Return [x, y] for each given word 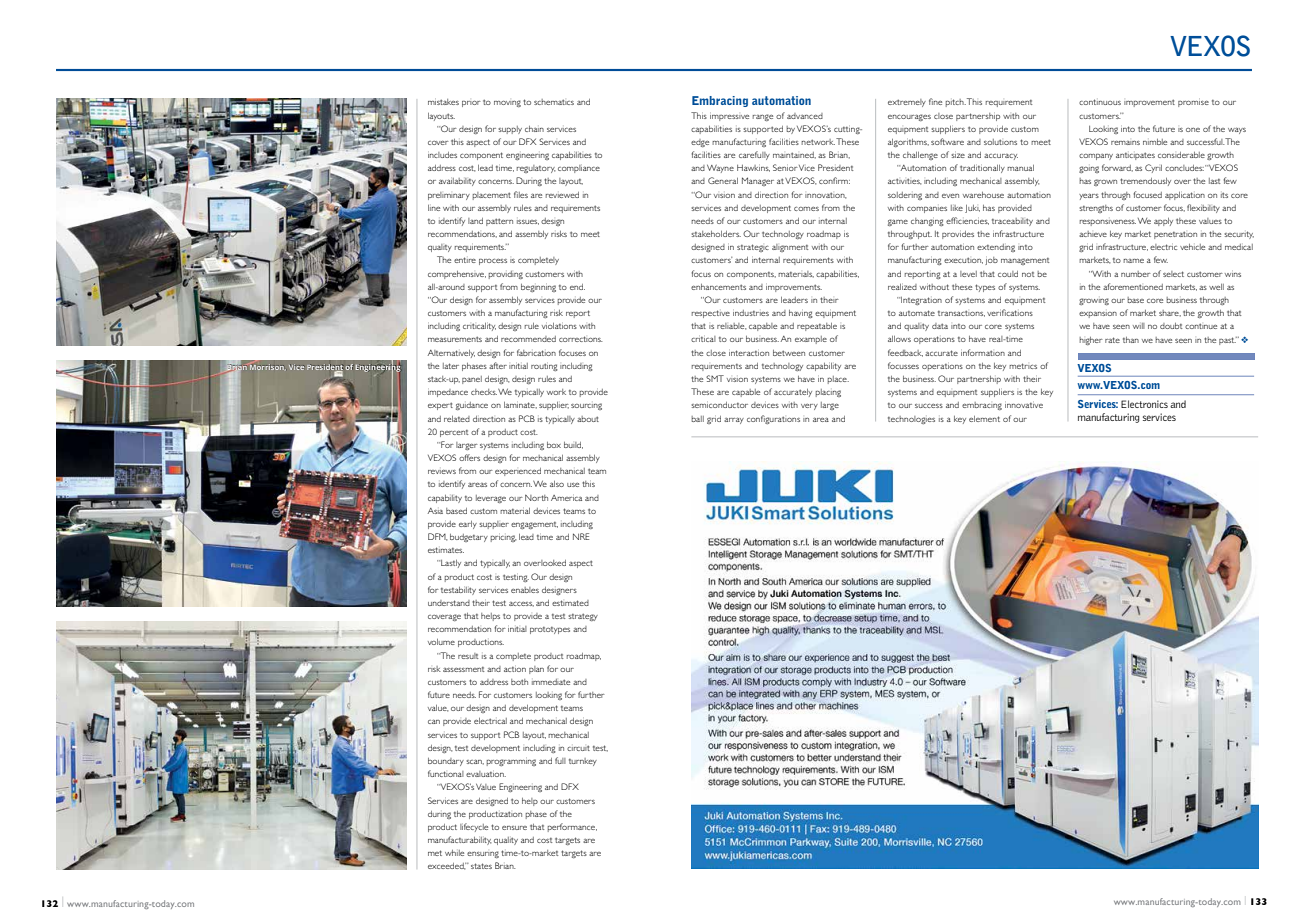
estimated [570, 603]
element [984, 419]
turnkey [583, 762]
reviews [442, 472]
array [734, 420]
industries [751, 313]
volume [441, 642]
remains [1125, 143]
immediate [551, 682]
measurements [455, 339]
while [454, 853]
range [763, 117]
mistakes [443, 102]
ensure [514, 828]
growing [1094, 301]
